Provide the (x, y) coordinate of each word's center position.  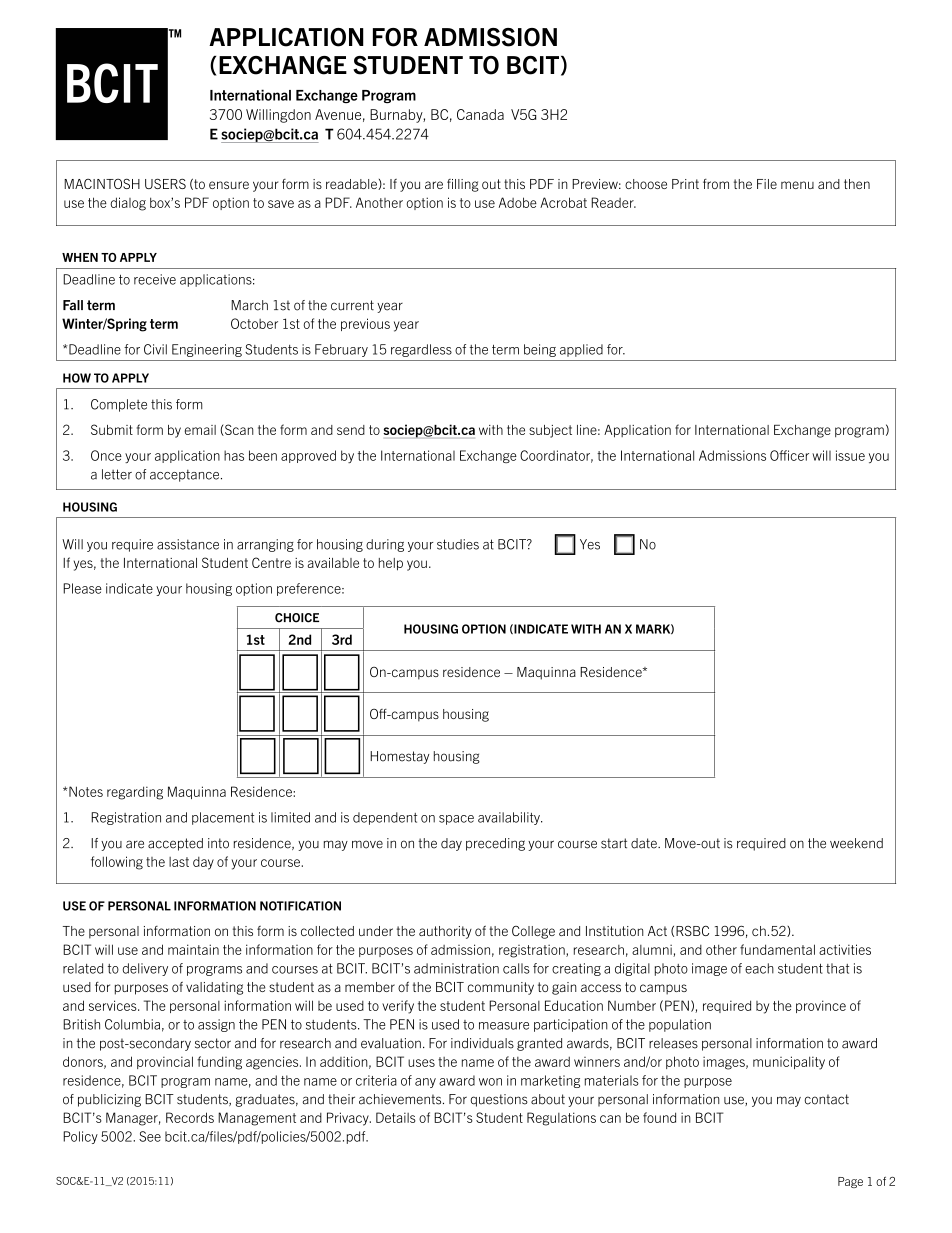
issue (850, 455)
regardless (421, 350)
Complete (119, 405)
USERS (165, 184)
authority (445, 932)
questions (499, 1100)
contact (826, 1099)
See (150, 1136)
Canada (480, 114)
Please (82, 588)
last (179, 862)
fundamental (777, 949)
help (391, 564)
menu (797, 185)
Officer (789, 455)
